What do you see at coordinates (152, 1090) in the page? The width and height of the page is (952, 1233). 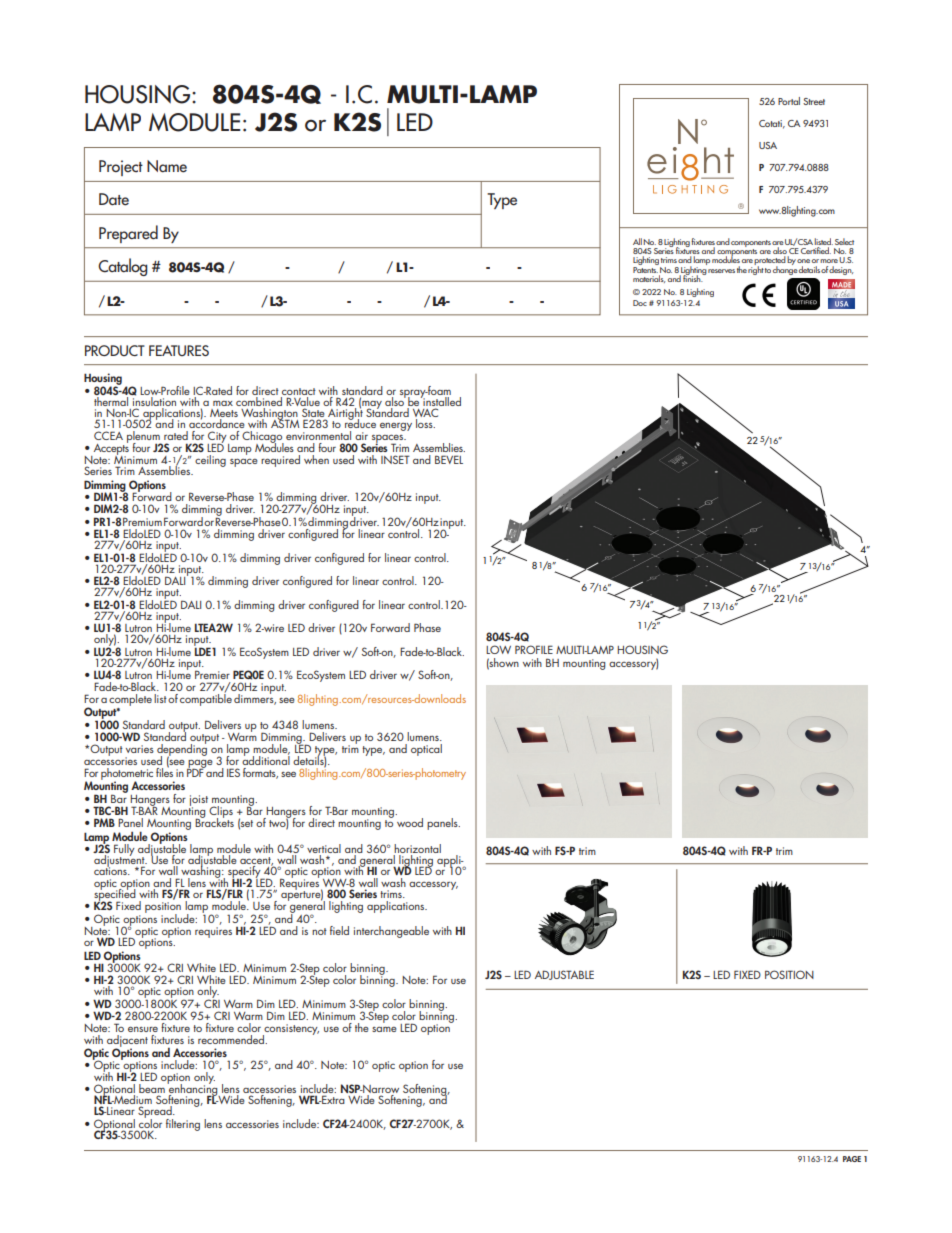 I see `beam` at bounding box center [152, 1090].
